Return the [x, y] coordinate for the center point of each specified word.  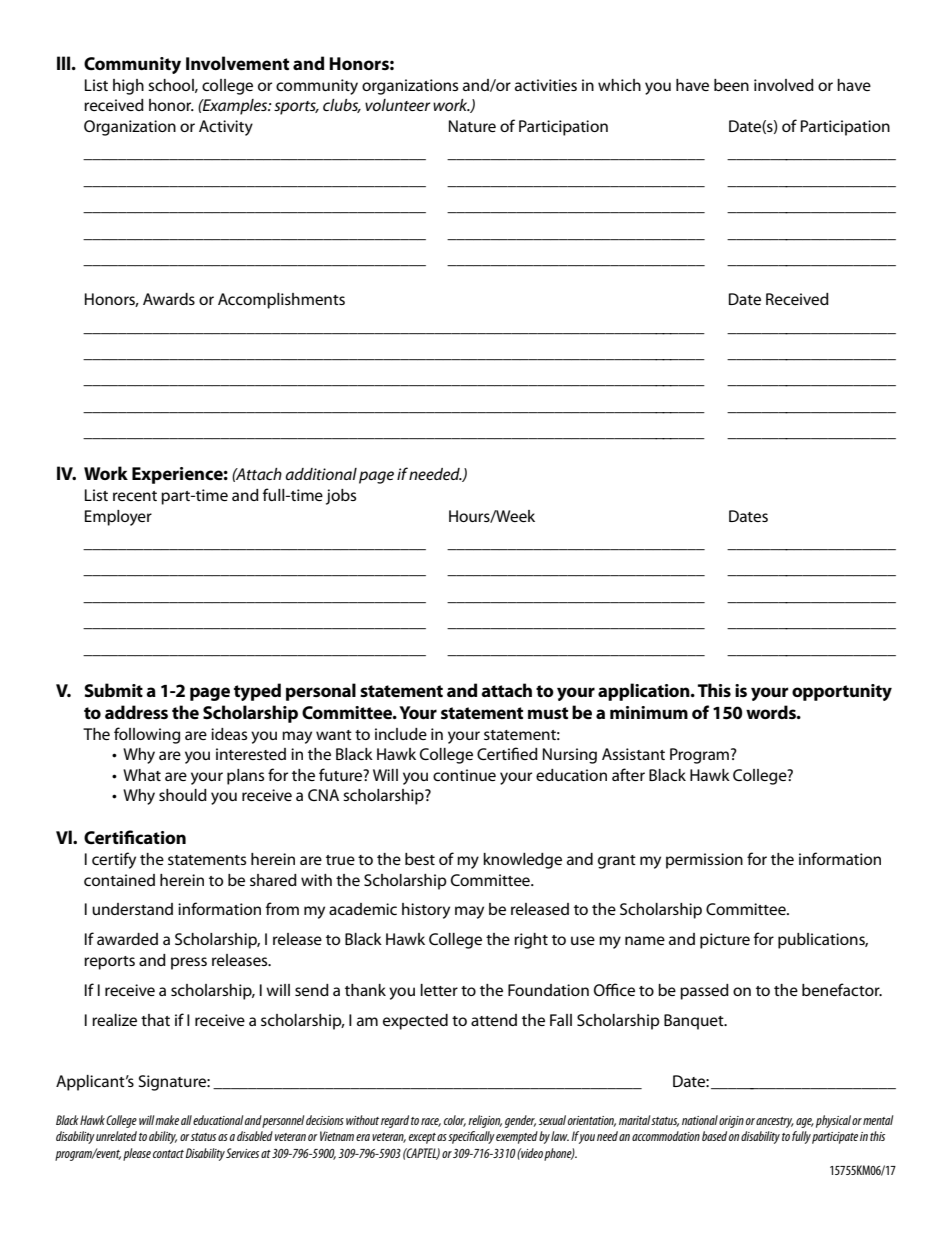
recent [135, 496]
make [167, 1120]
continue [464, 775]
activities [546, 85]
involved [784, 85]
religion [485, 1121]
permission [704, 861]
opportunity [842, 692]
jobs [341, 497]
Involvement [237, 63]
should [183, 795]
